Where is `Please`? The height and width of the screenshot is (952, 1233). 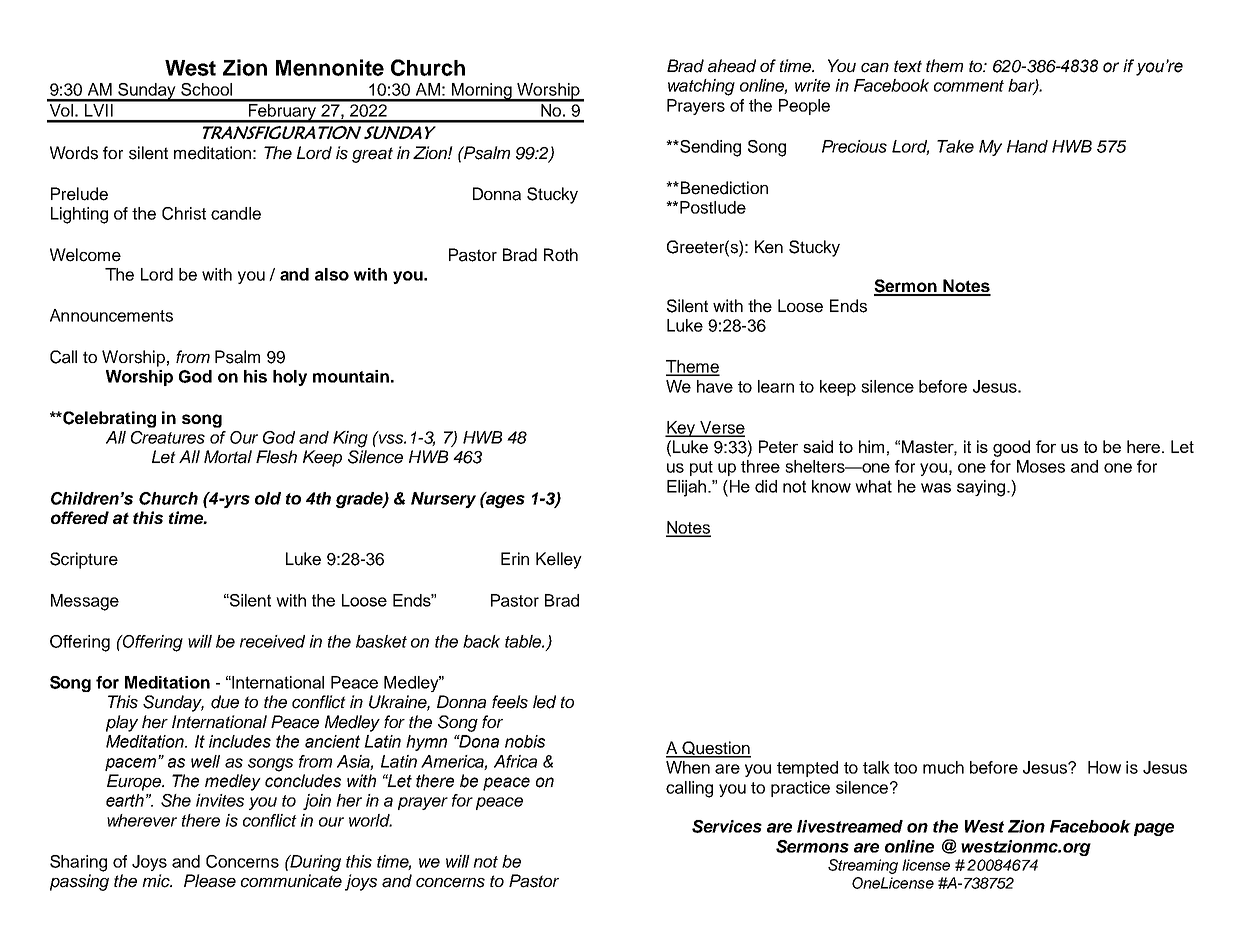 Please is located at coordinates (210, 881).
